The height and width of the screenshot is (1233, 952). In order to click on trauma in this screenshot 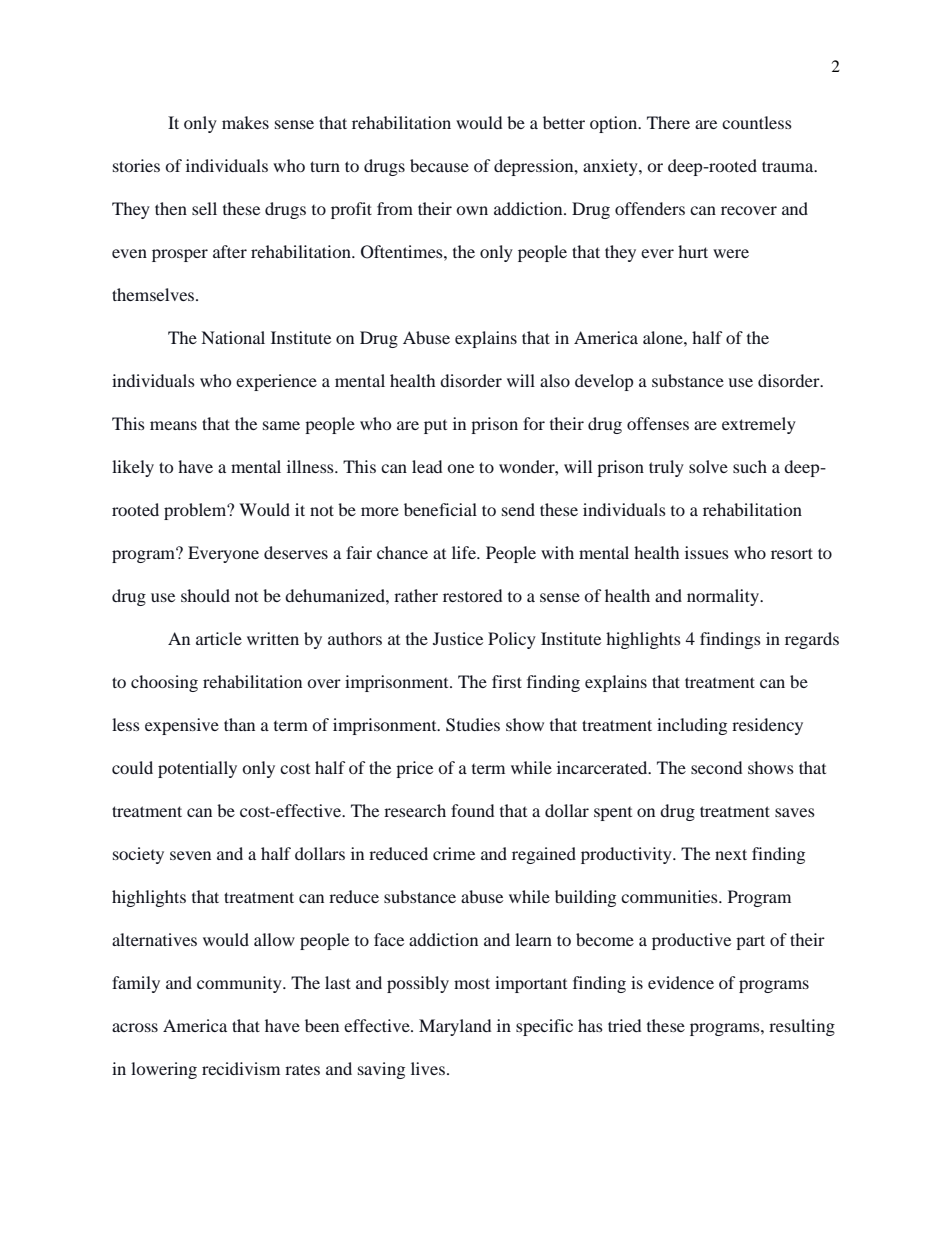, I will do `click(789, 166)`.
